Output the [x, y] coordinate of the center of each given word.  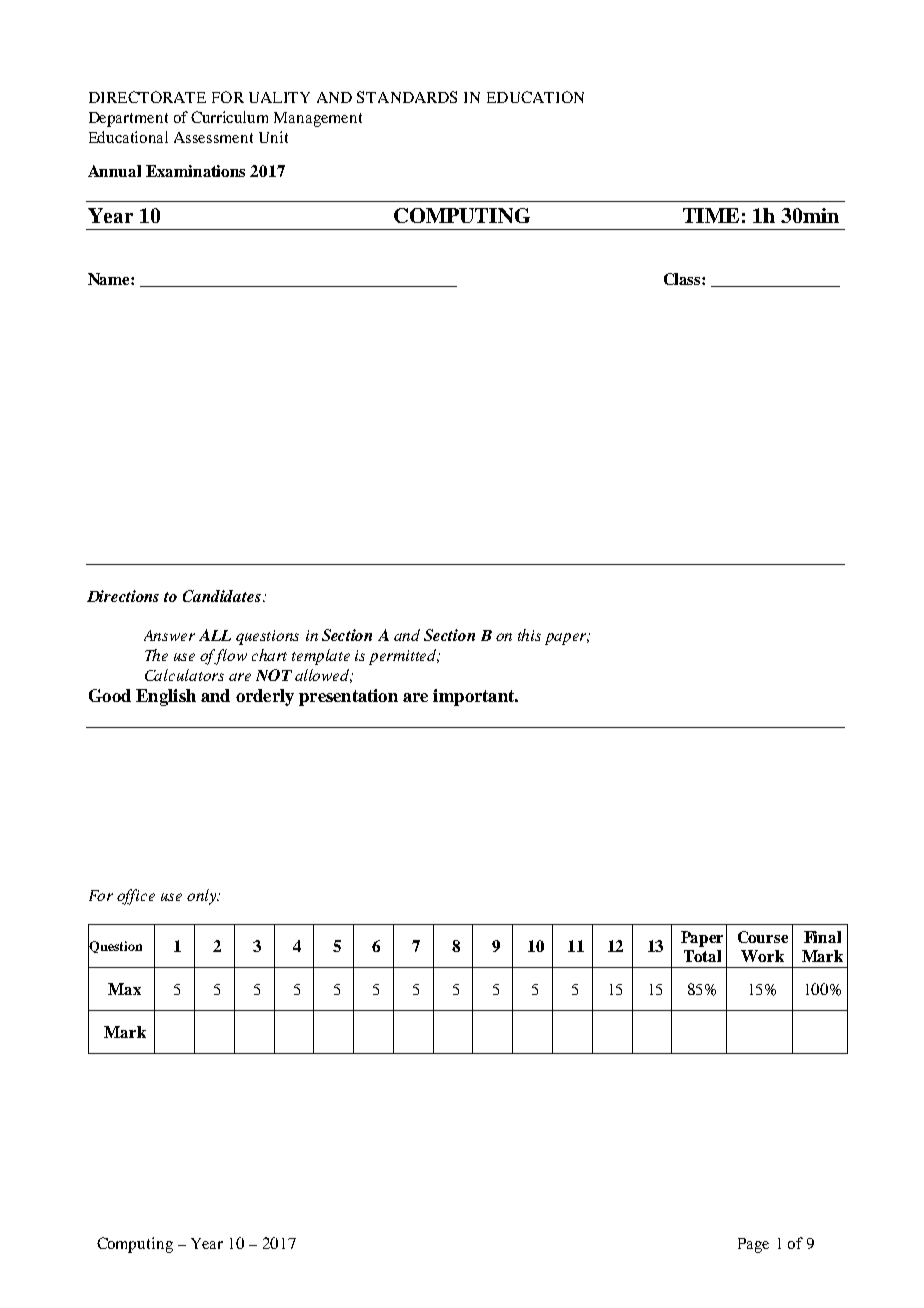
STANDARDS [407, 97]
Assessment [213, 137]
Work [762, 956]
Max [124, 989]
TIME [711, 215]
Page [753, 1245]
